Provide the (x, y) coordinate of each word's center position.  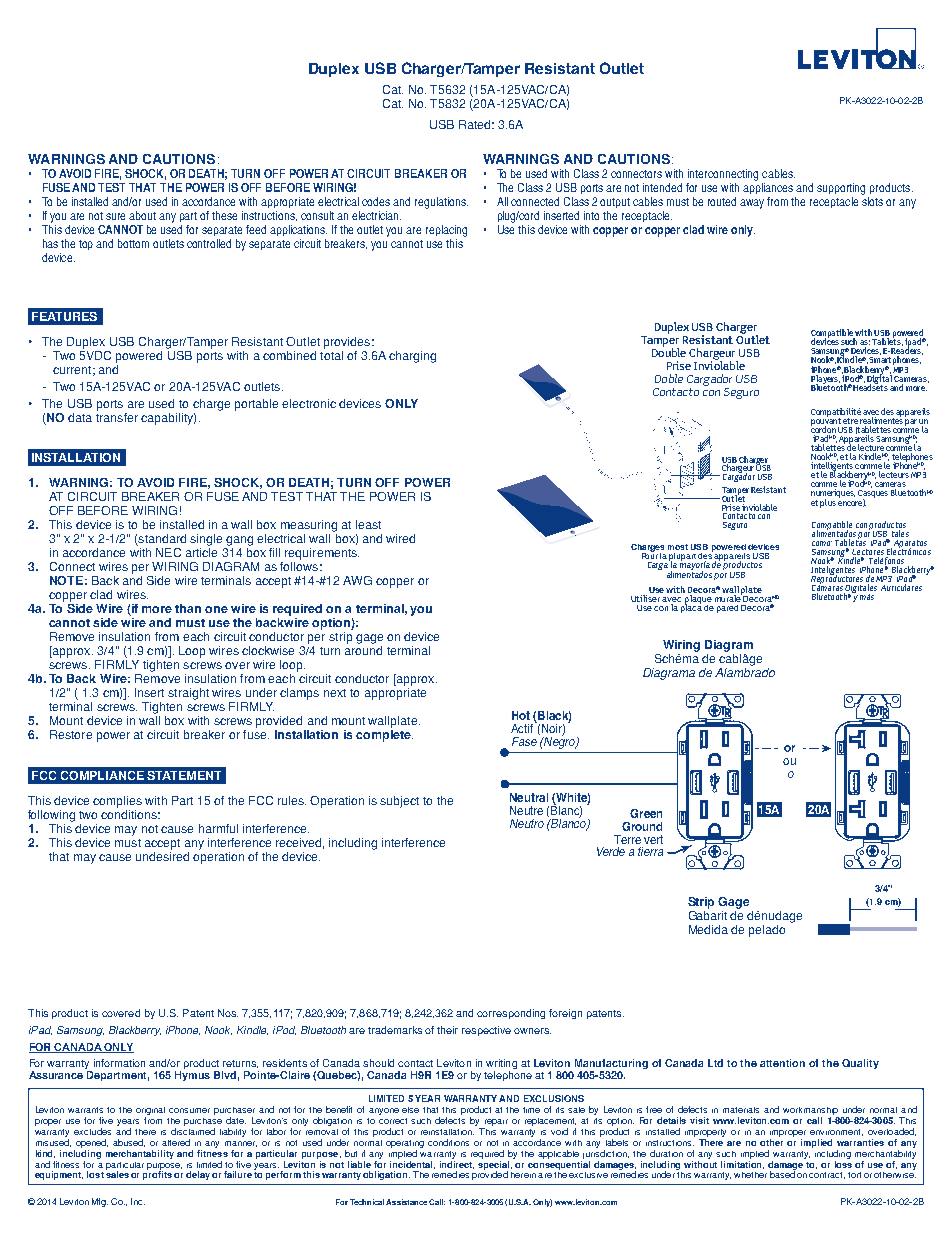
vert (653, 839)
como (822, 543)
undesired (162, 856)
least (368, 524)
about (142, 215)
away (752, 204)
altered (176, 1142)
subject (399, 802)
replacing (446, 231)
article (201, 552)
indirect (457, 1163)
